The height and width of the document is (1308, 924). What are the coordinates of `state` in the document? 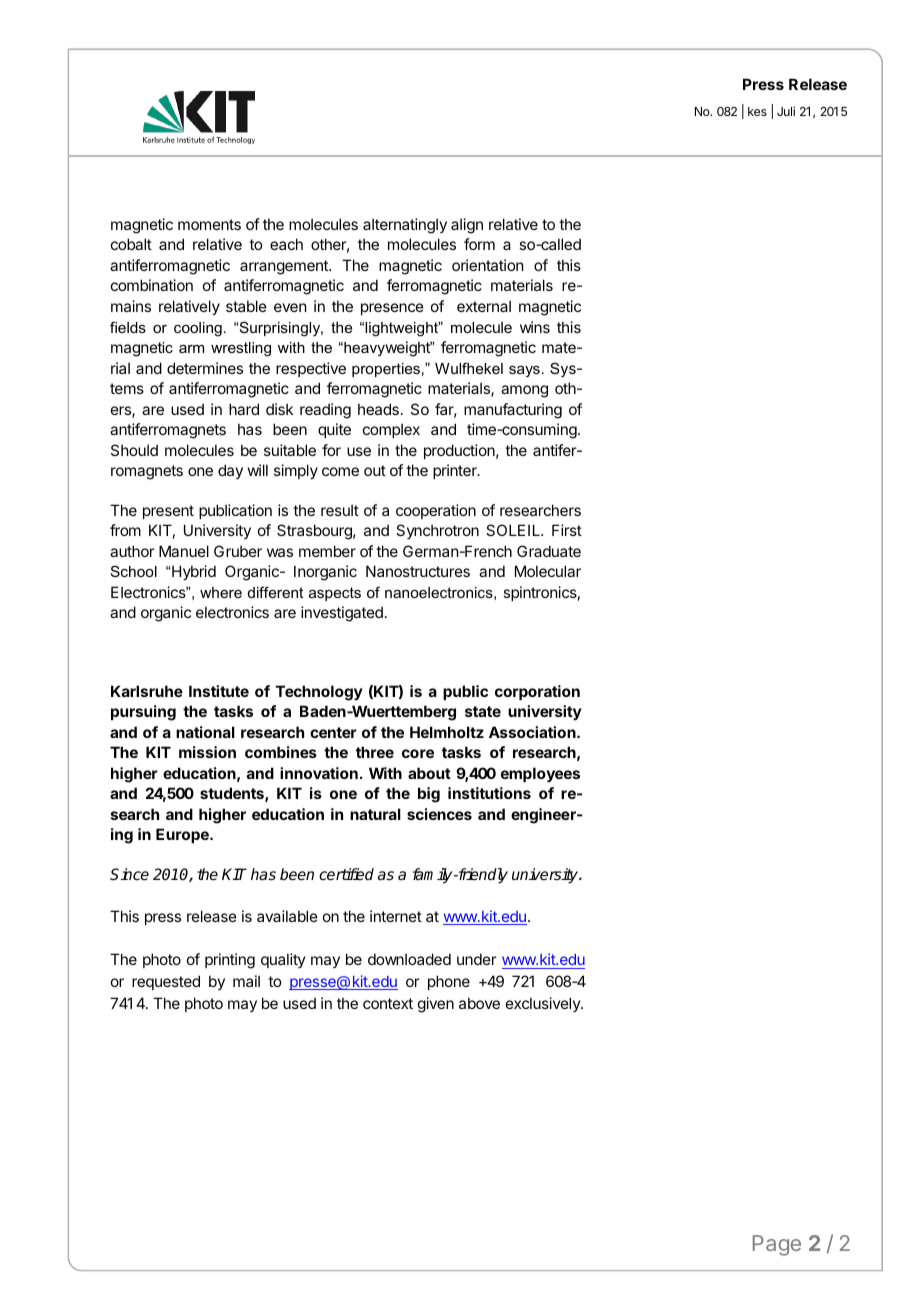 It's located at (483, 711).
